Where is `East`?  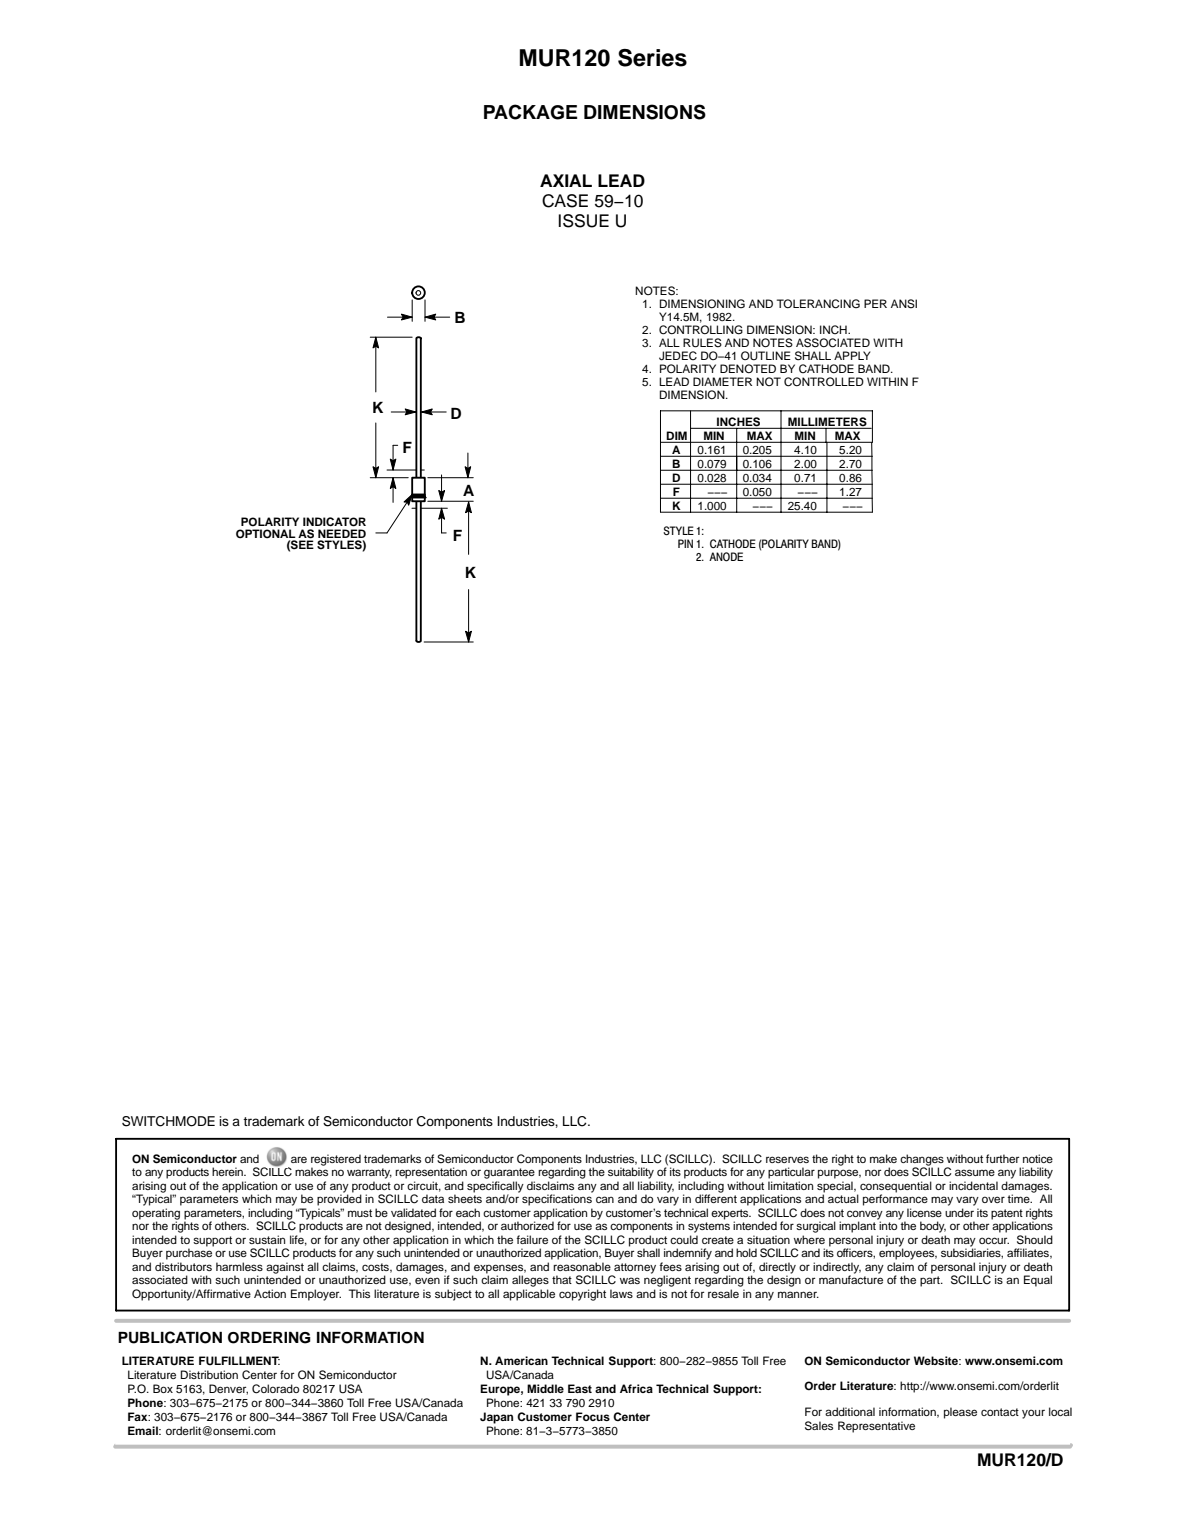 East is located at coordinates (580, 1388).
